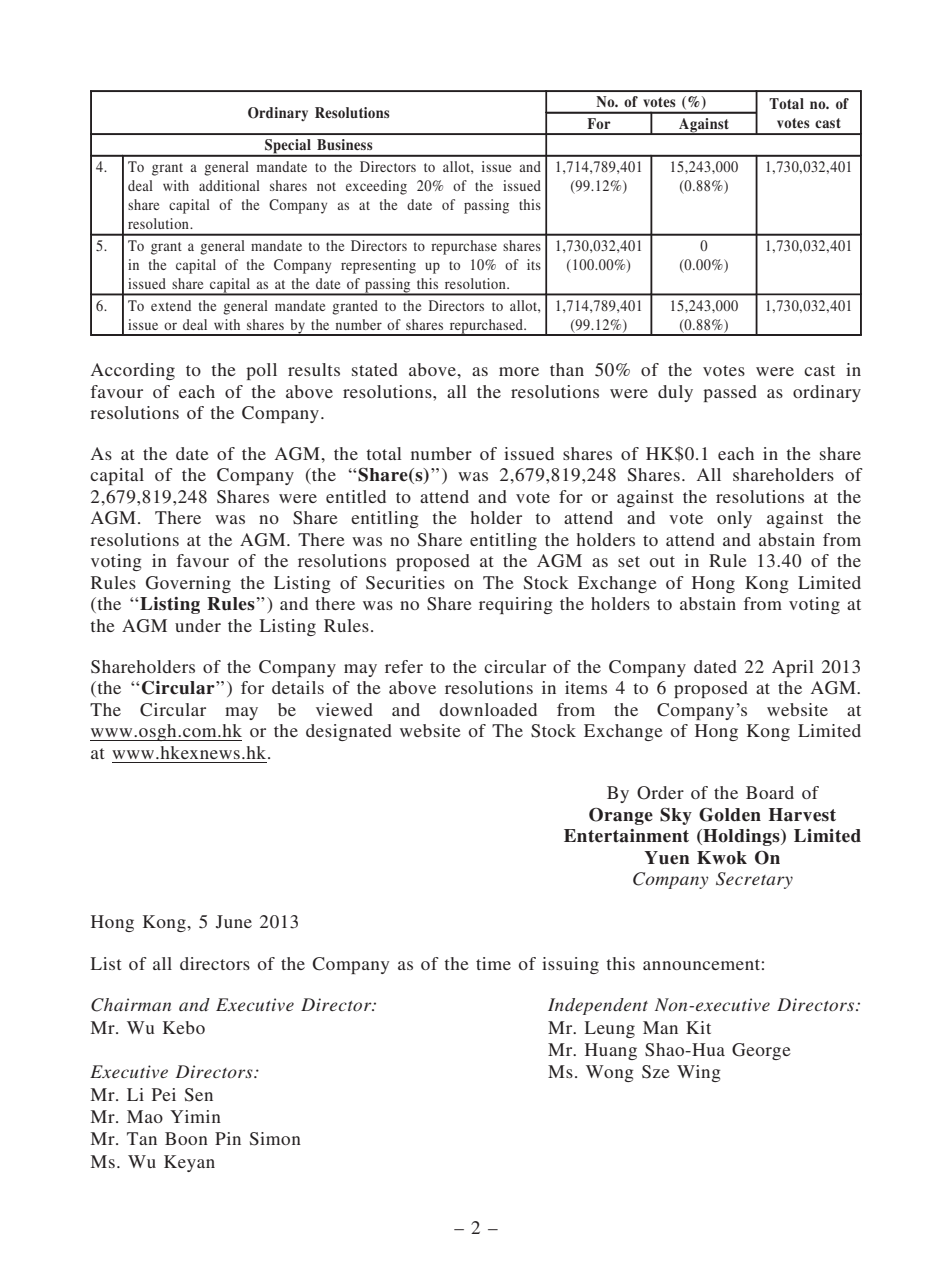 The width and height of the document is (952, 1270). Describe the element at coordinates (188, 584) in the document. I see `Governing` at that location.
